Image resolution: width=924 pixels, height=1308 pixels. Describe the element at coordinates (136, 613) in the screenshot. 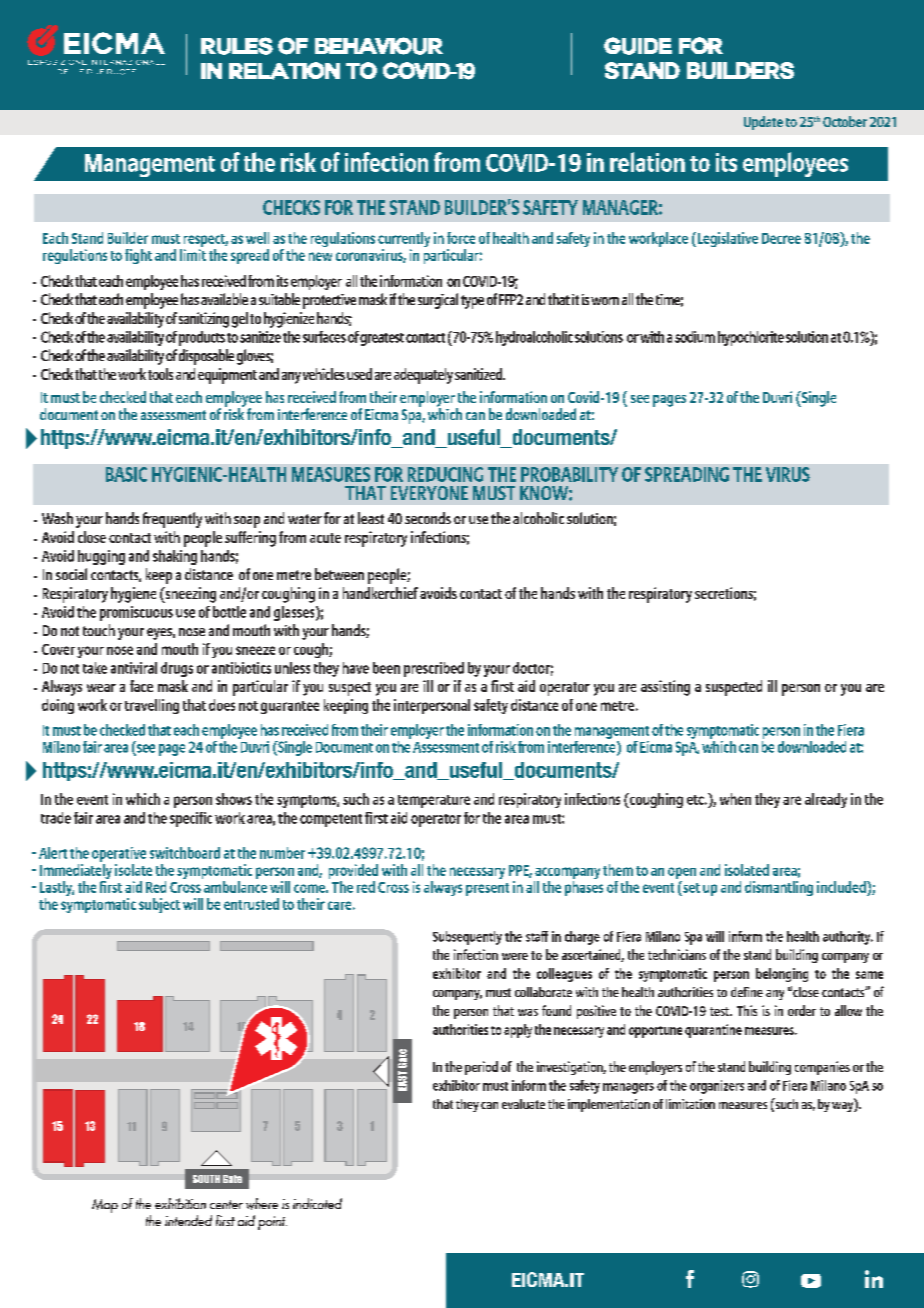

I see `promiscuous` at that location.
